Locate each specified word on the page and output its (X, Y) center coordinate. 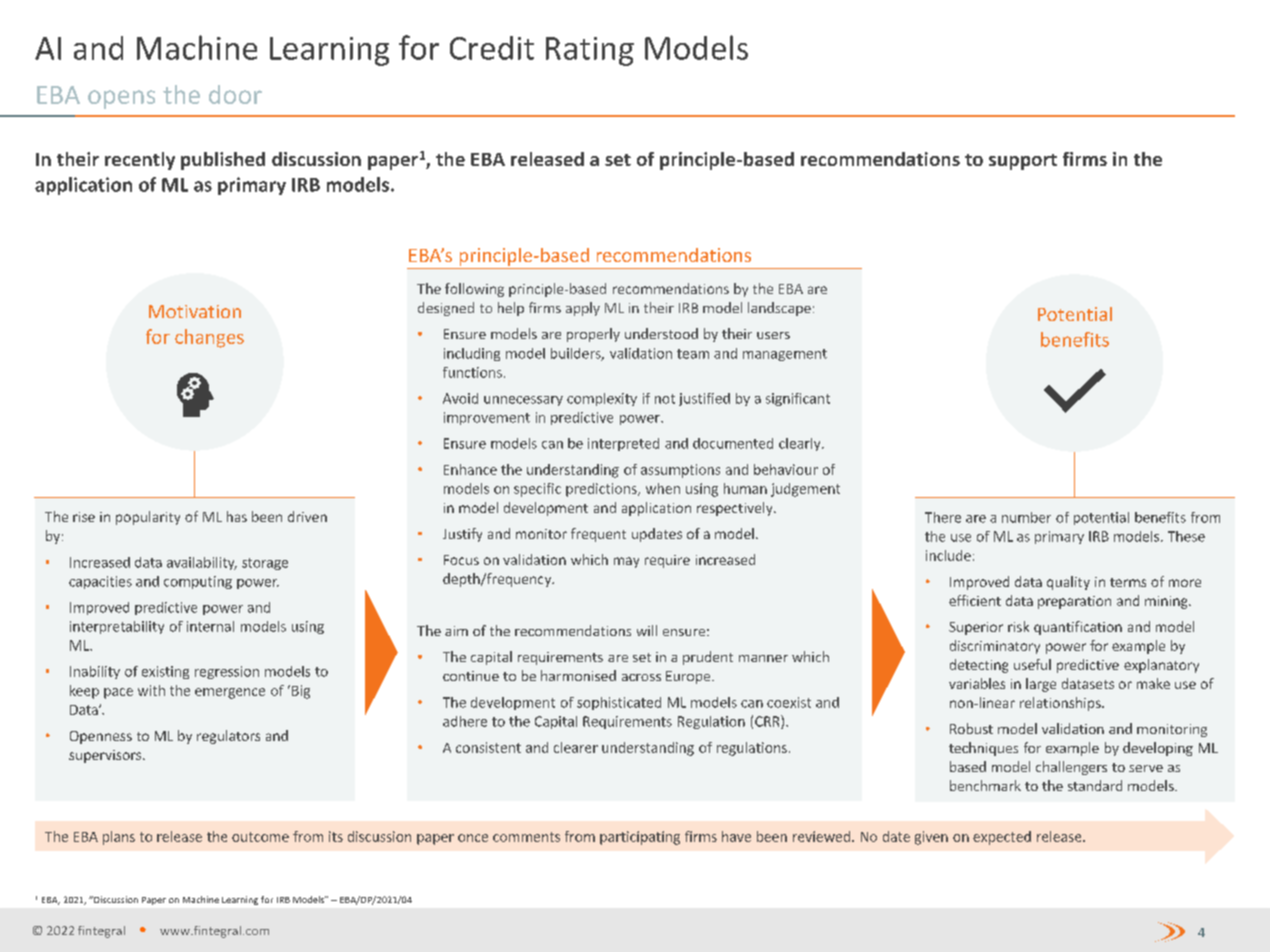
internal (210, 626)
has (237, 516)
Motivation (195, 311)
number (1026, 517)
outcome (260, 837)
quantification (1078, 628)
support (1023, 162)
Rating (590, 51)
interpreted (623, 444)
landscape (779, 309)
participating (640, 838)
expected (1002, 838)
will (647, 630)
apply (583, 309)
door (235, 94)
